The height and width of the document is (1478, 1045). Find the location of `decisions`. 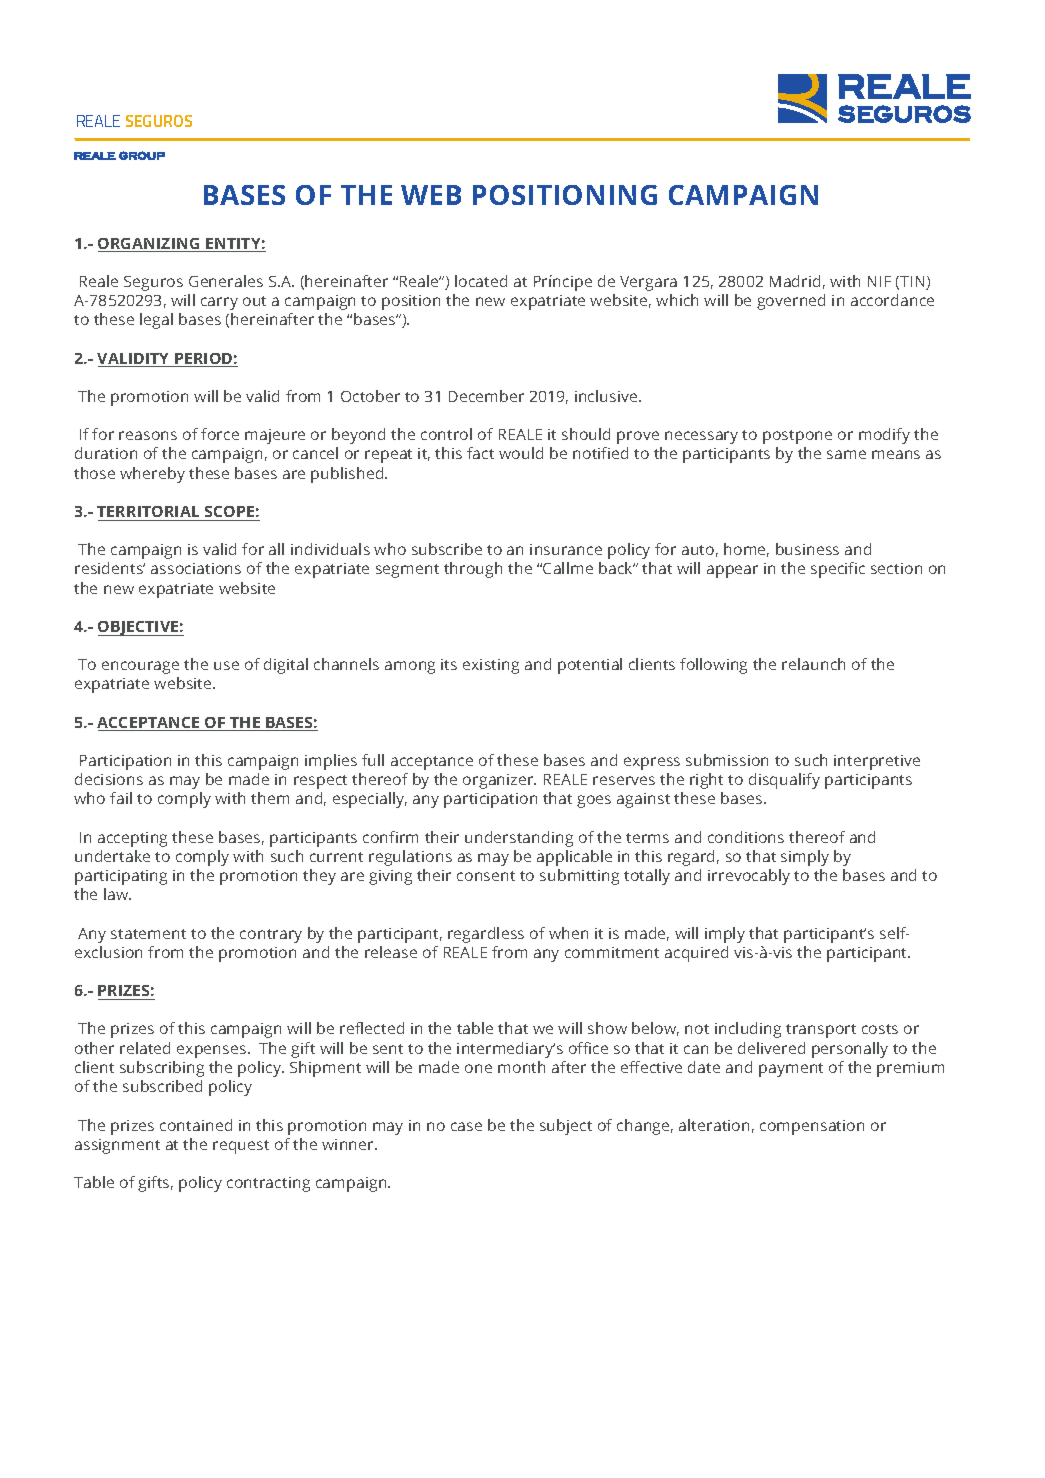

decisions is located at coordinates (109, 779).
